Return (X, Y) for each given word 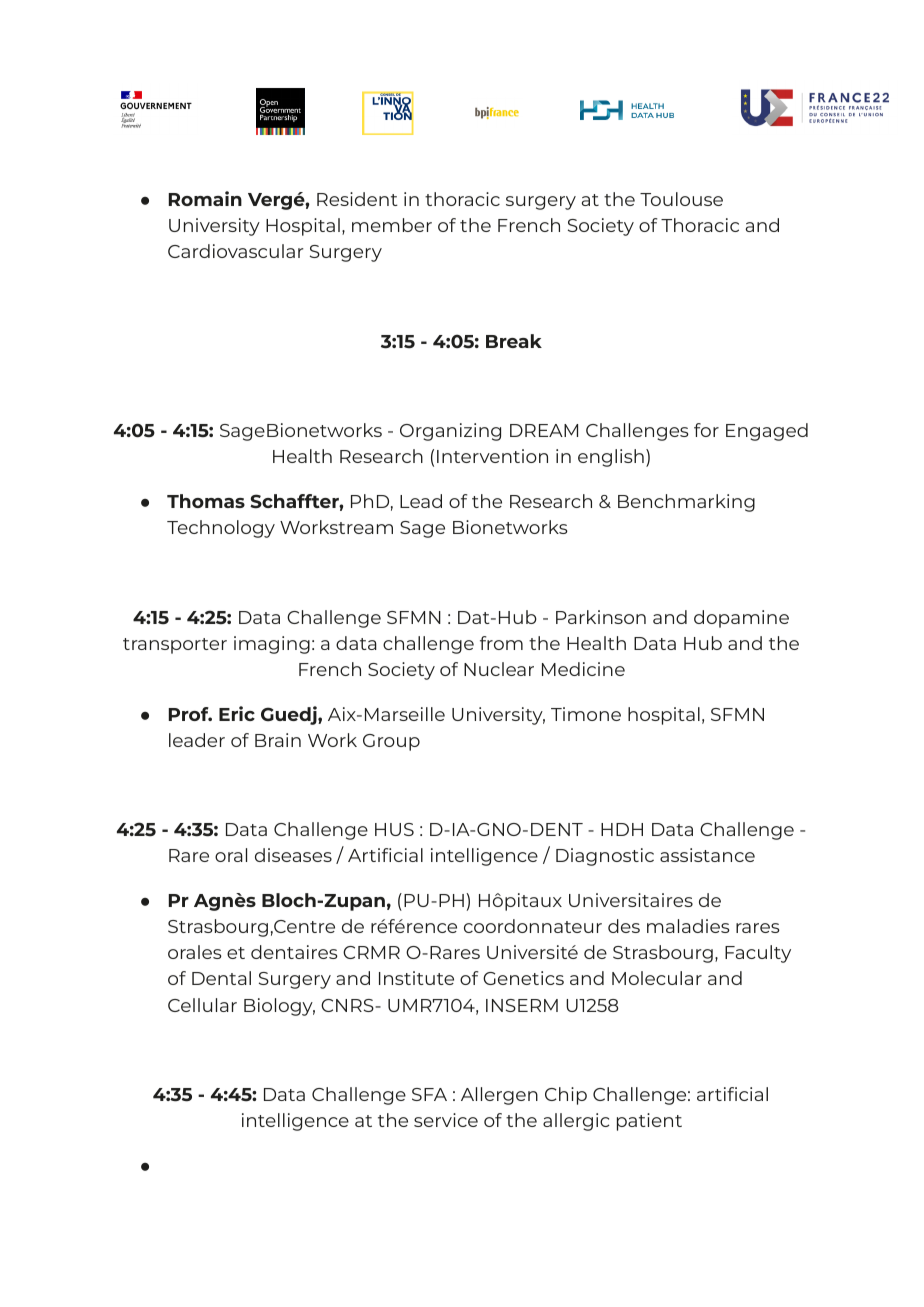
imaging (272, 645)
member (392, 225)
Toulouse (681, 199)
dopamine (741, 619)
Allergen (499, 1096)
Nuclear (499, 669)
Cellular (202, 1005)
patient (649, 1122)
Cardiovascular (236, 251)
